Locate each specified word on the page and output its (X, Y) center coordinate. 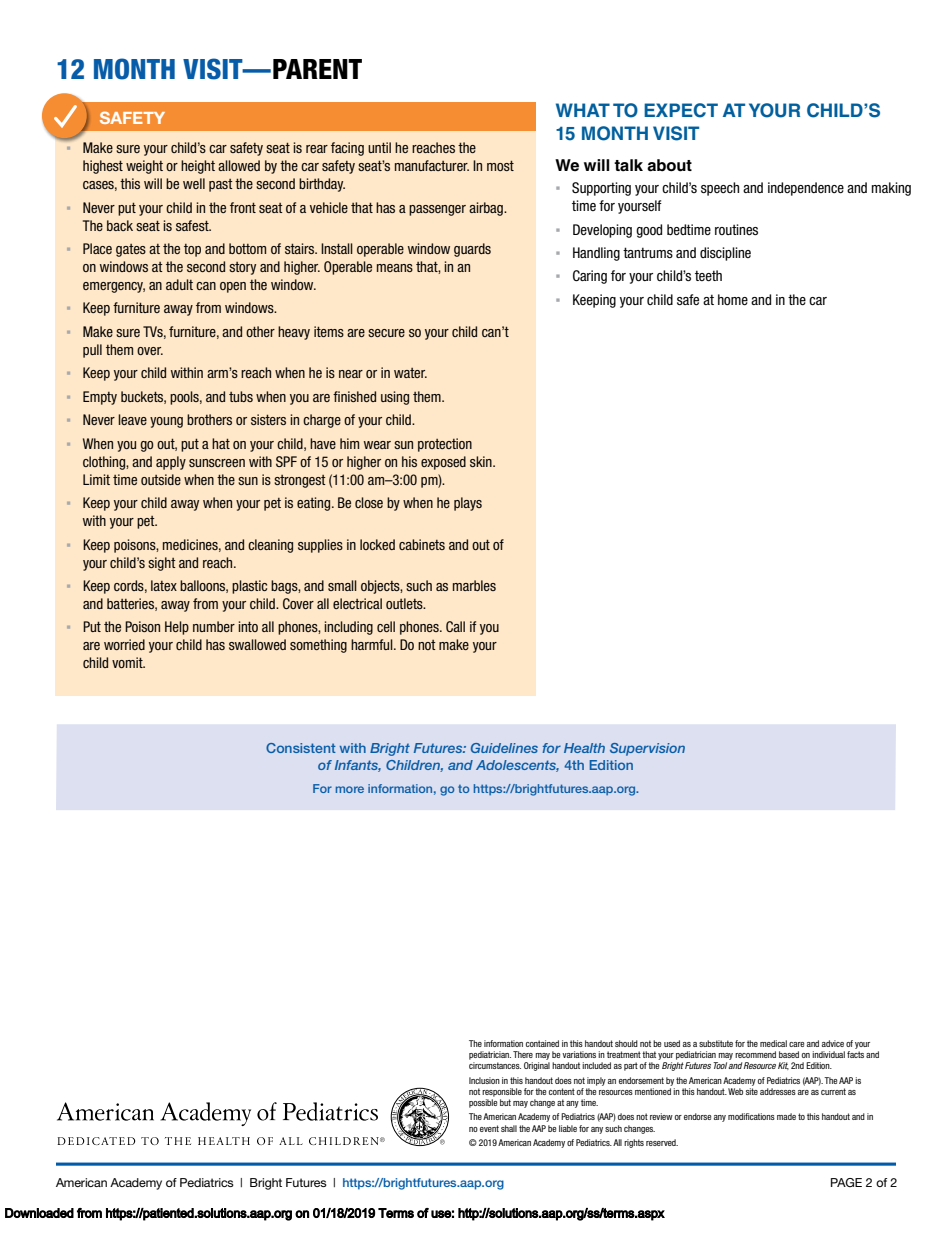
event (489, 1128)
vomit (128, 662)
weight (144, 167)
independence (806, 189)
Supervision (647, 749)
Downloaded (39, 1213)
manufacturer (432, 165)
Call (455, 626)
